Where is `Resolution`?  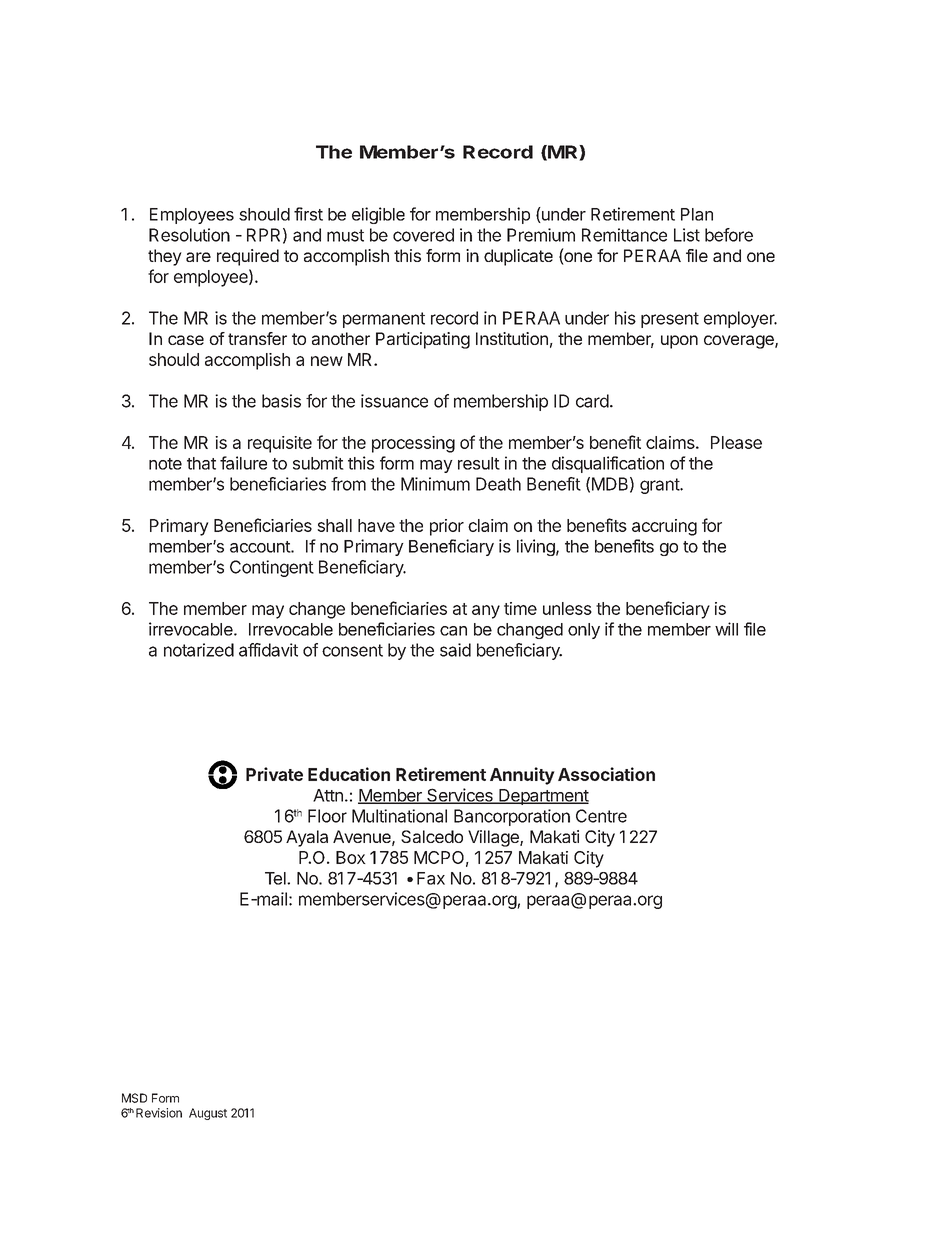 Resolution is located at coordinates (189, 235).
